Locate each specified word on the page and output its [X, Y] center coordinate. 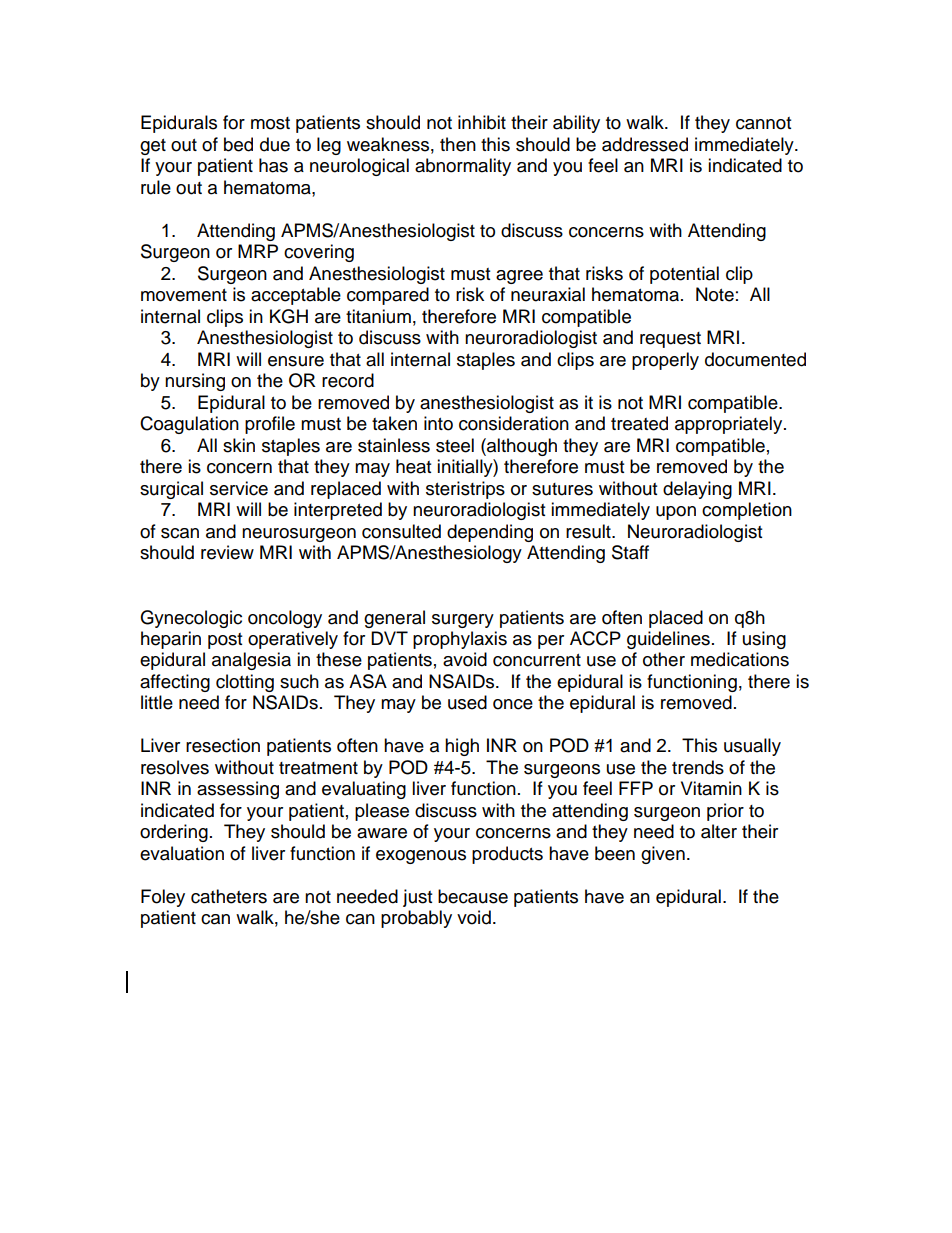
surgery [463, 621]
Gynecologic [191, 619]
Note [715, 294]
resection [223, 745]
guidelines [668, 640]
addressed [645, 144]
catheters [229, 896]
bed [238, 144]
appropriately [730, 425]
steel [455, 445]
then [458, 144]
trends [698, 767]
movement [184, 295]
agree [519, 277]
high [462, 747]
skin [239, 445]
